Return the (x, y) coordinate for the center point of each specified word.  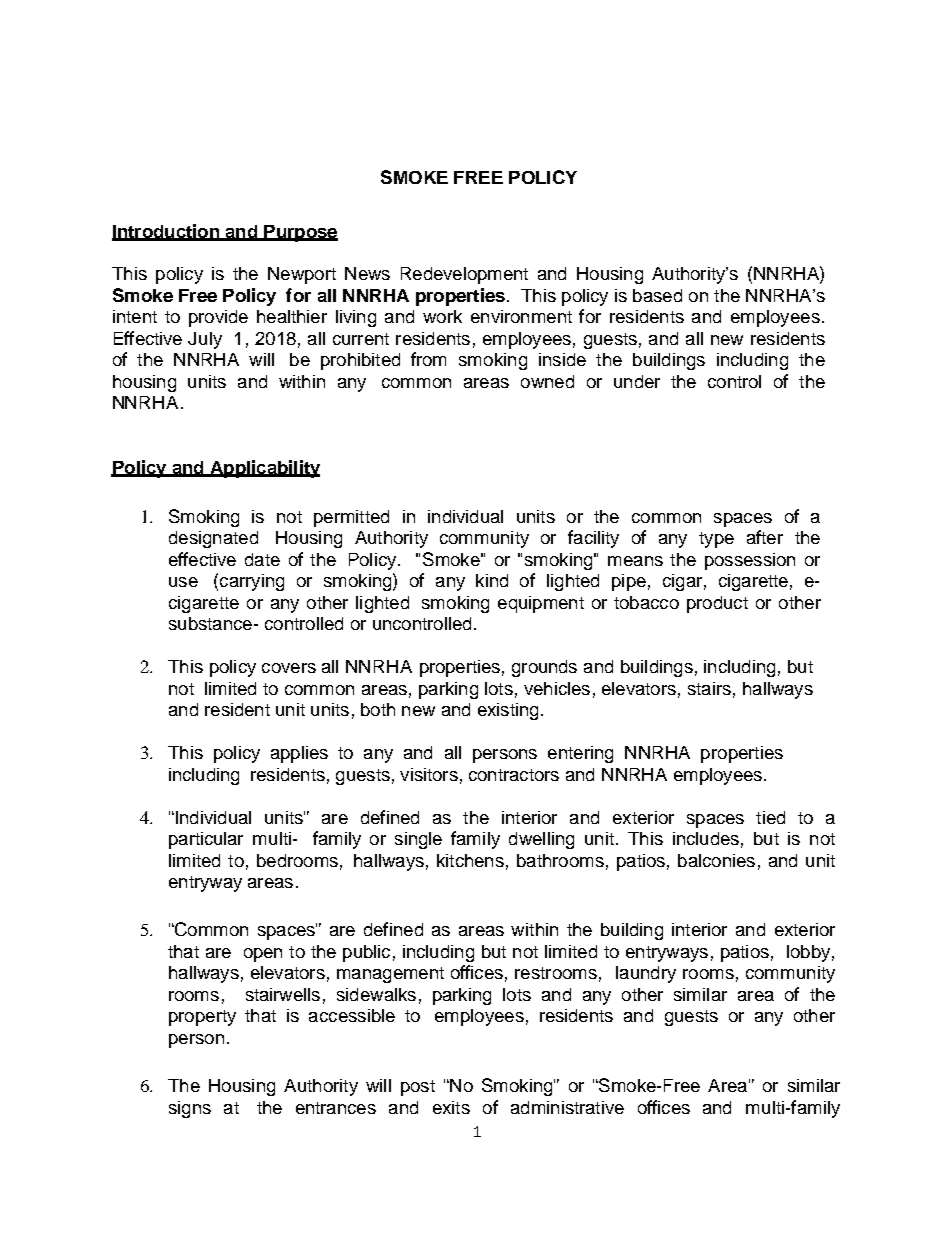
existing (508, 711)
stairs (709, 688)
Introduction (166, 232)
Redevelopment (464, 275)
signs (190, 1109)
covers (289, 668)
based (657, 295)
